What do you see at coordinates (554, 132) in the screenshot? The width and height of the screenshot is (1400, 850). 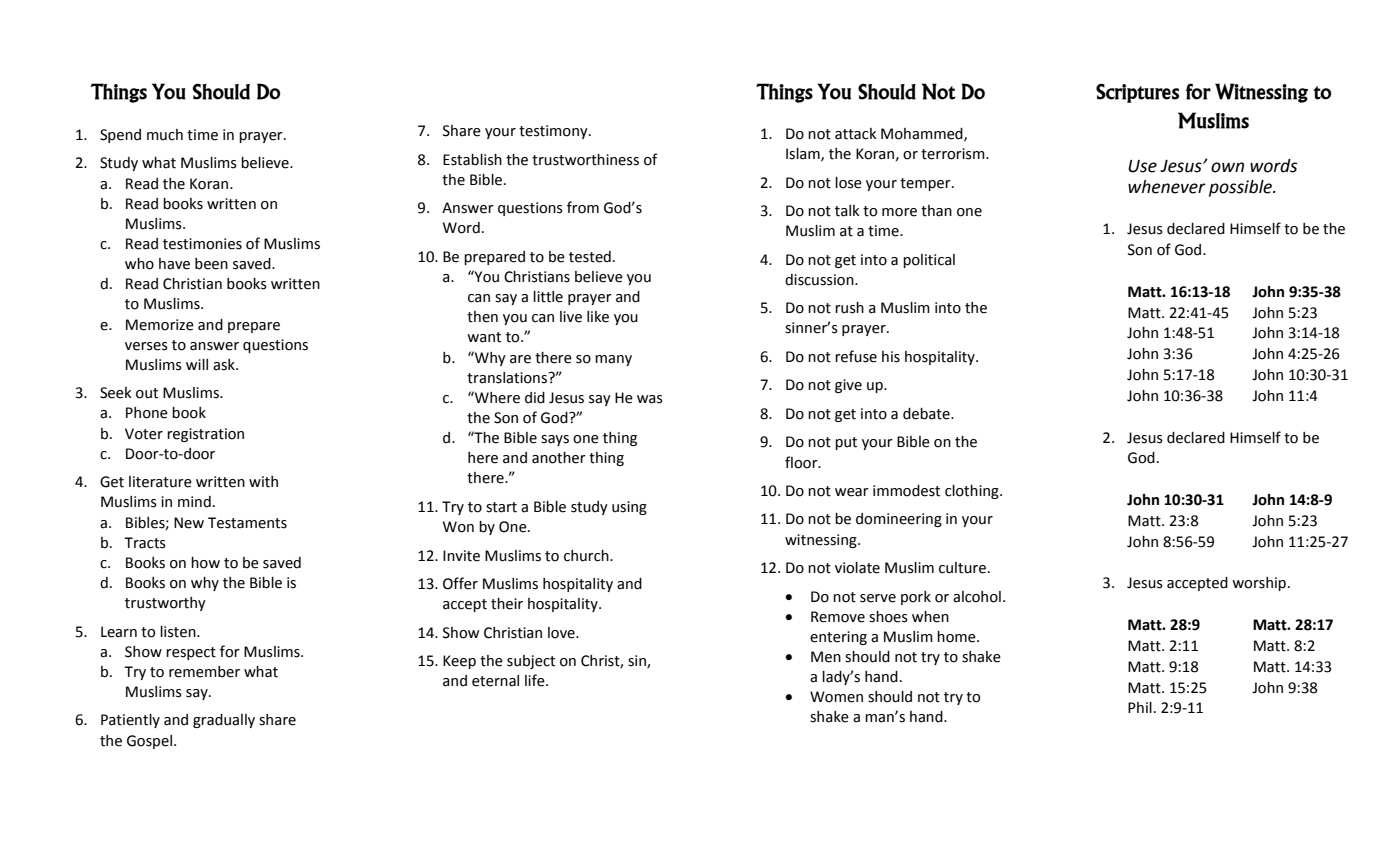 I see `testimony` at bounding box center [554, 132].
